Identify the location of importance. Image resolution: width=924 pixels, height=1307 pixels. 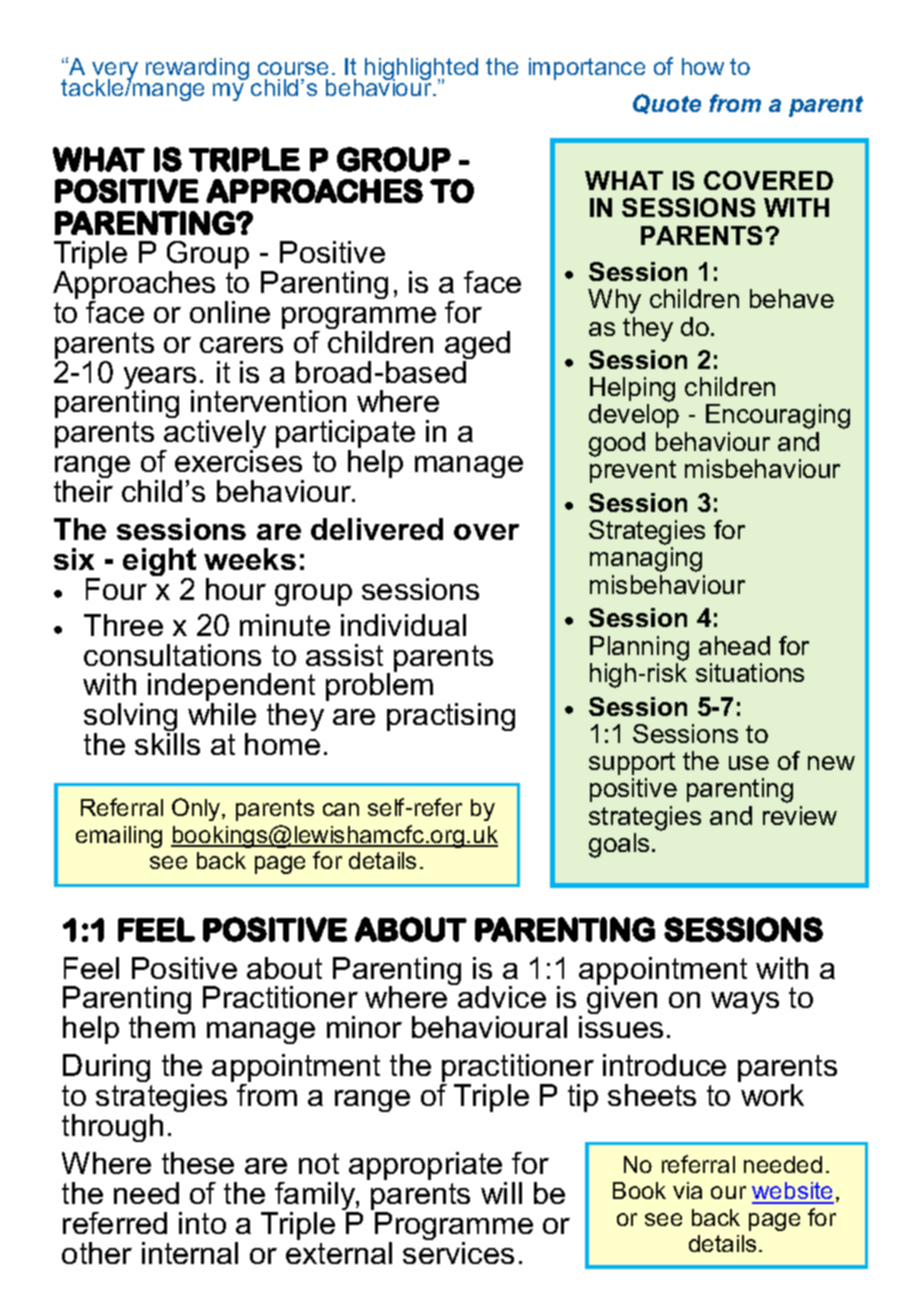
(587, 69).
